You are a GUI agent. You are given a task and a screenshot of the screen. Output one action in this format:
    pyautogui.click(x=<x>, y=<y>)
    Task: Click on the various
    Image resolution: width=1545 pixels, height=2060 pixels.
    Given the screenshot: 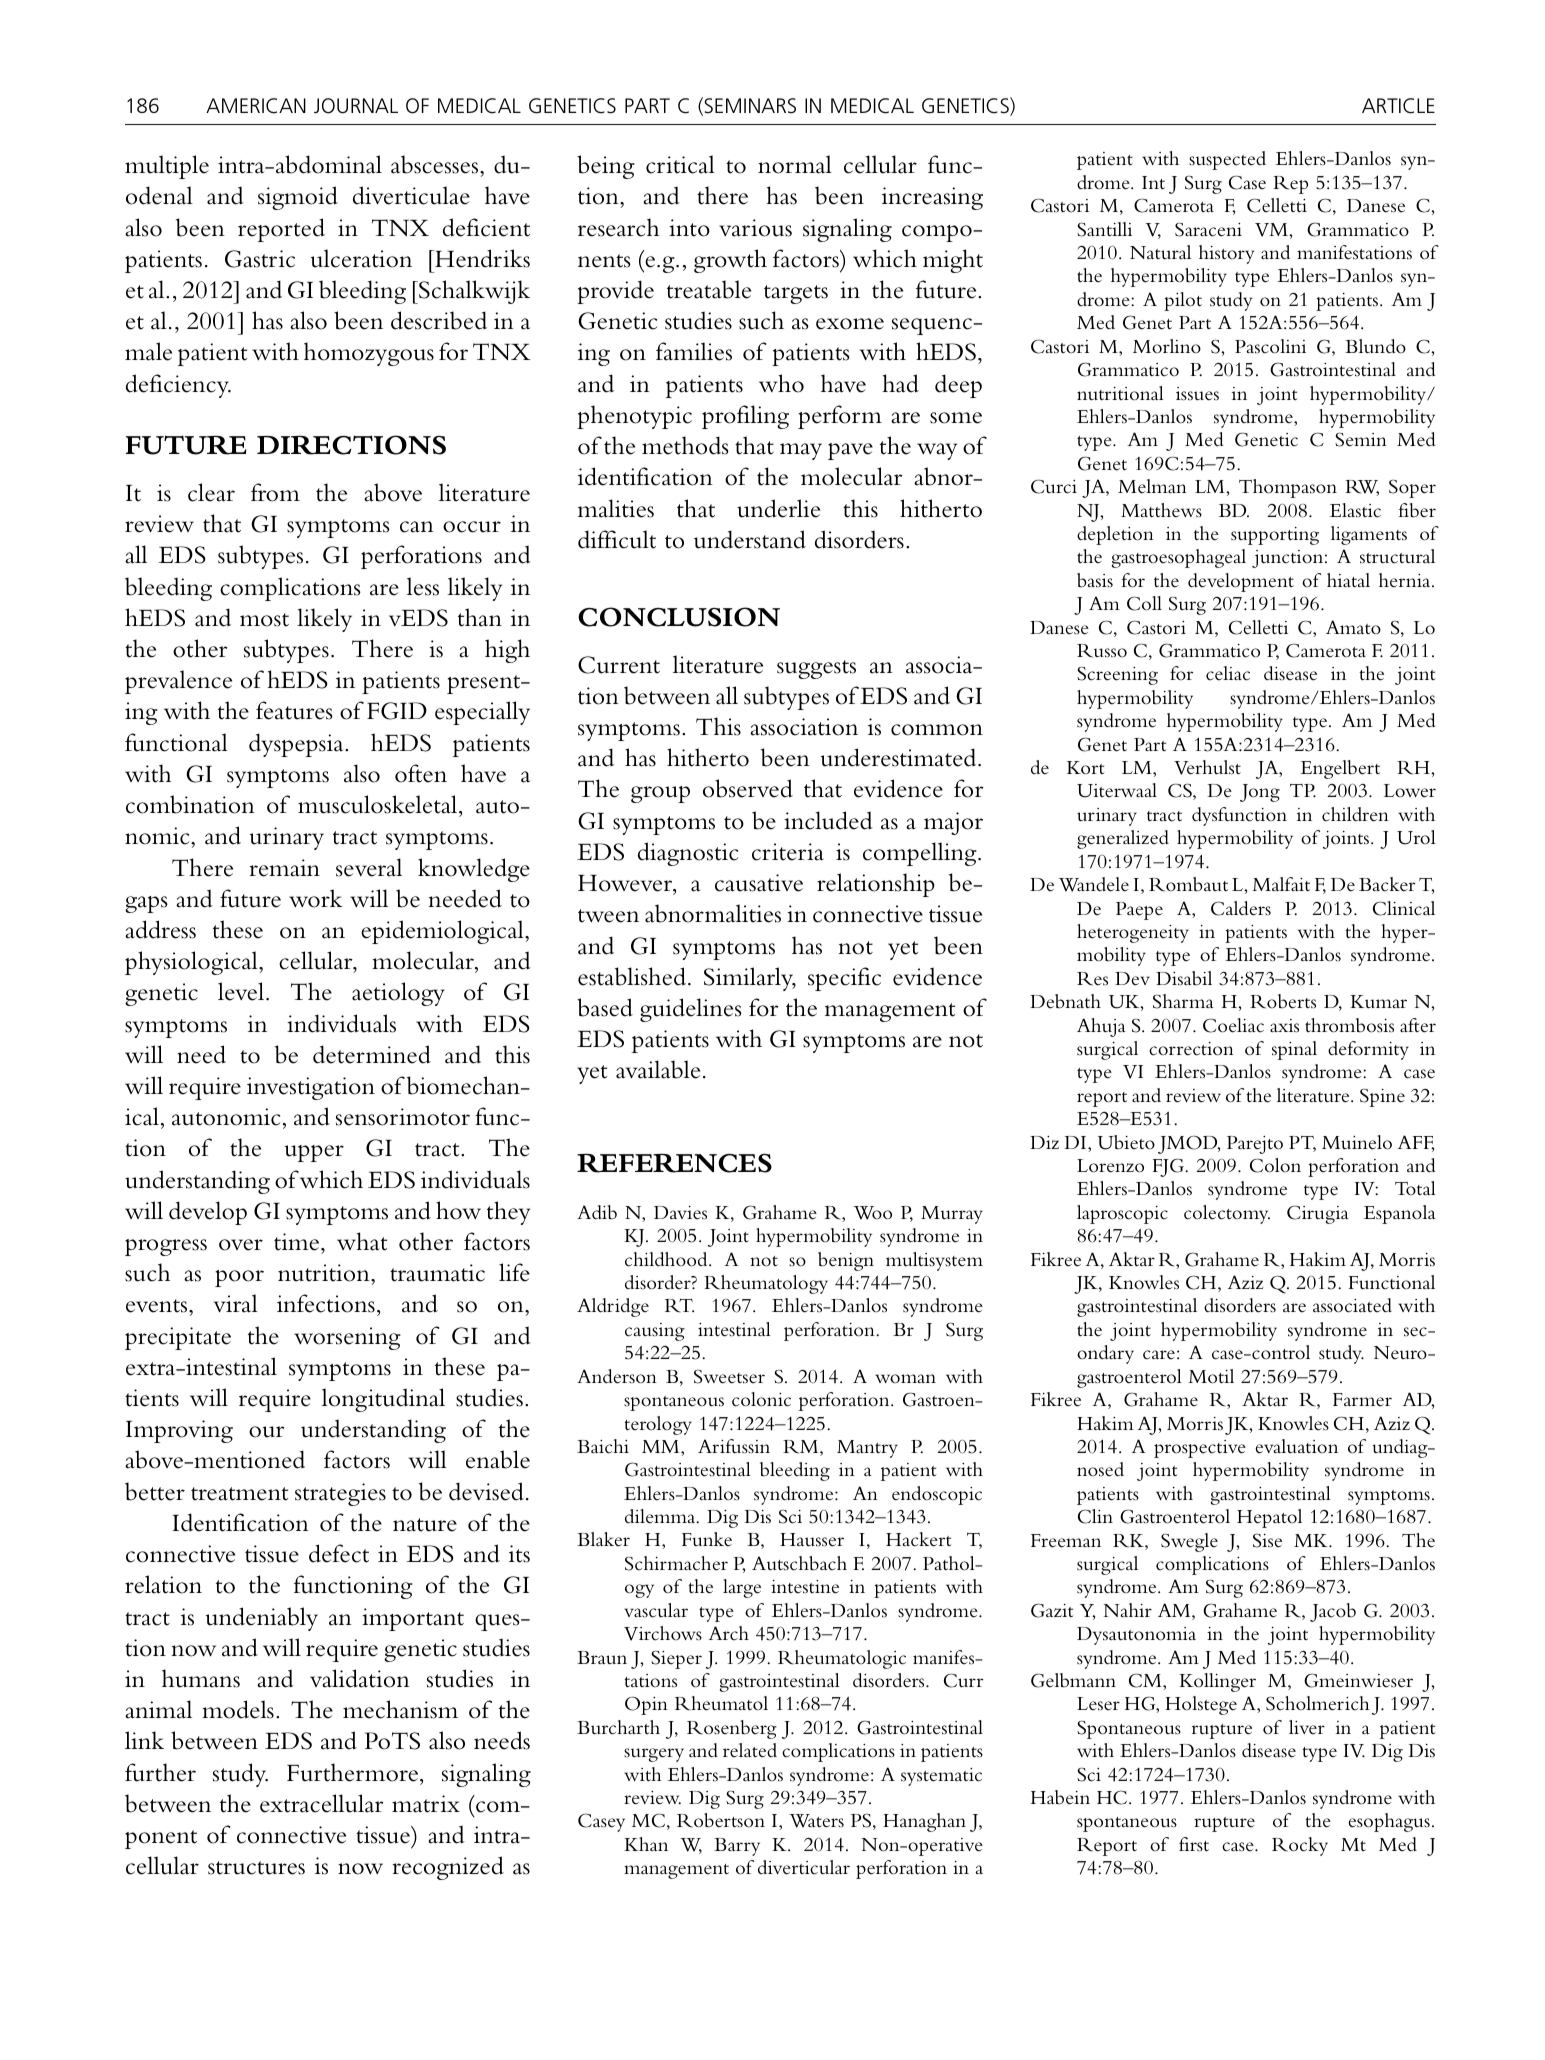 What is the action you would take?
    pyautogui.click(x=755, y=228)
